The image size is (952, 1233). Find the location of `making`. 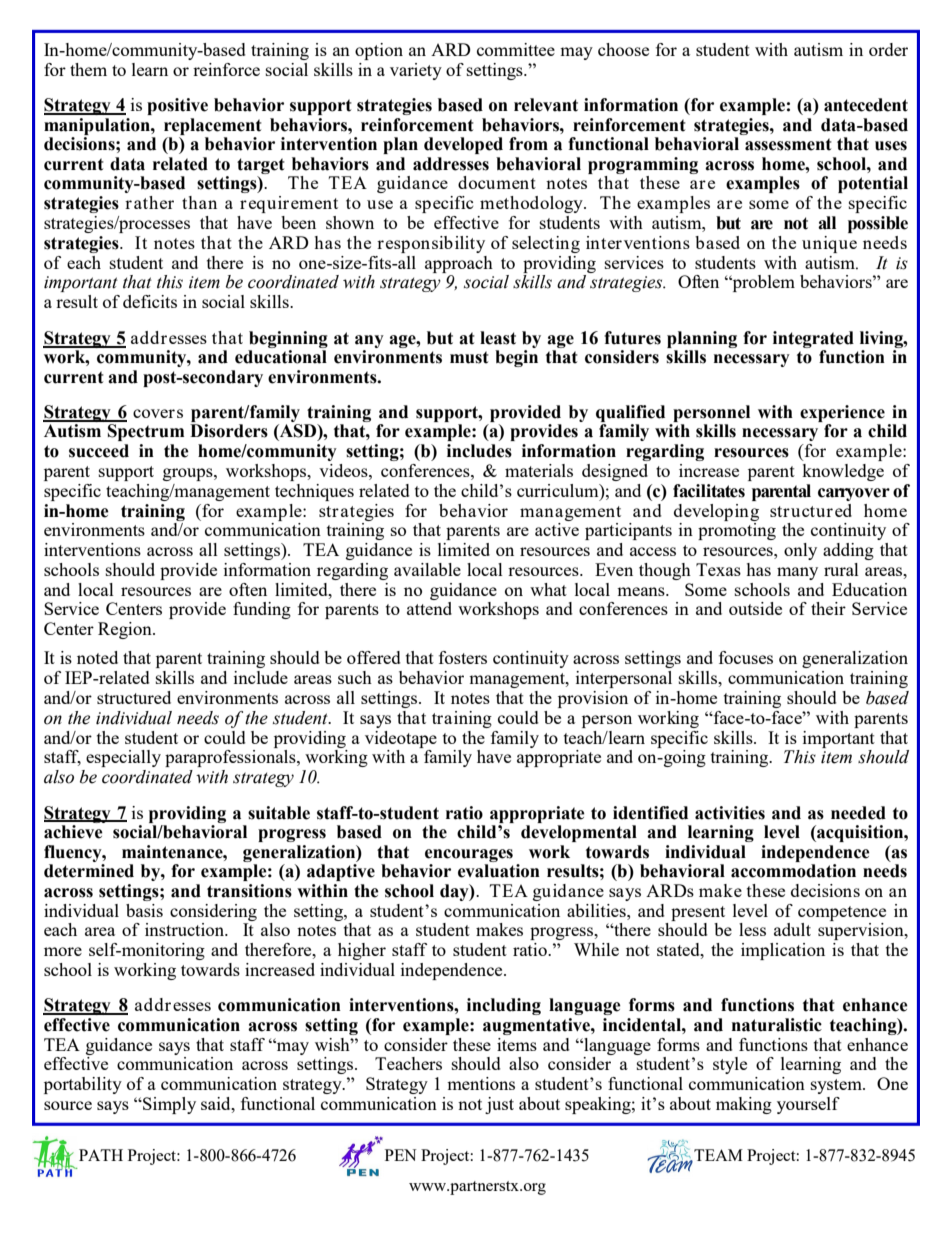

making is located at coordinates (744, 1105).
